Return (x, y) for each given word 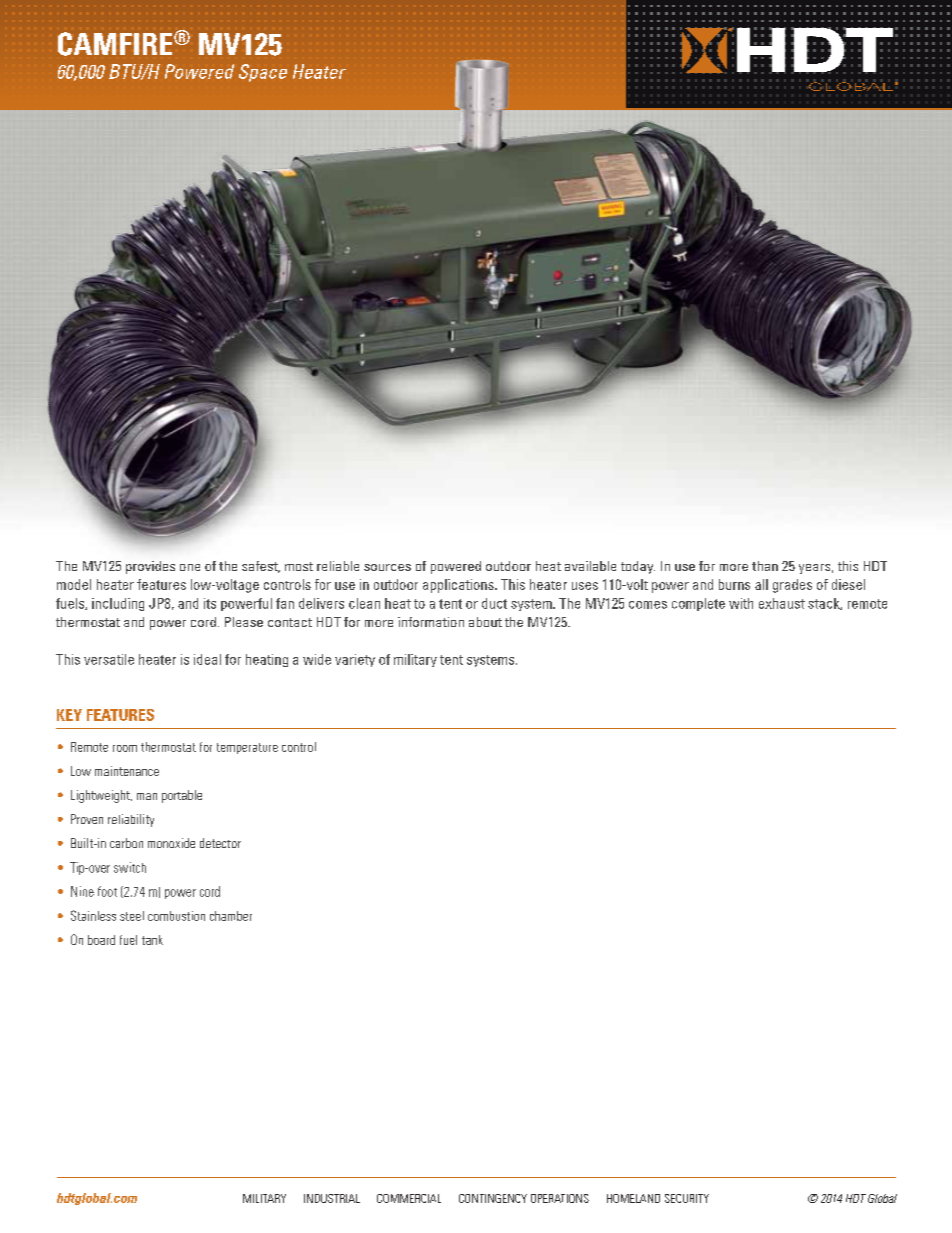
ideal (207, 659)
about (485, 622)
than (765, 566)
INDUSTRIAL (332, 1198)
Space (263, 73)
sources (387, 567)
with (741, 603)
